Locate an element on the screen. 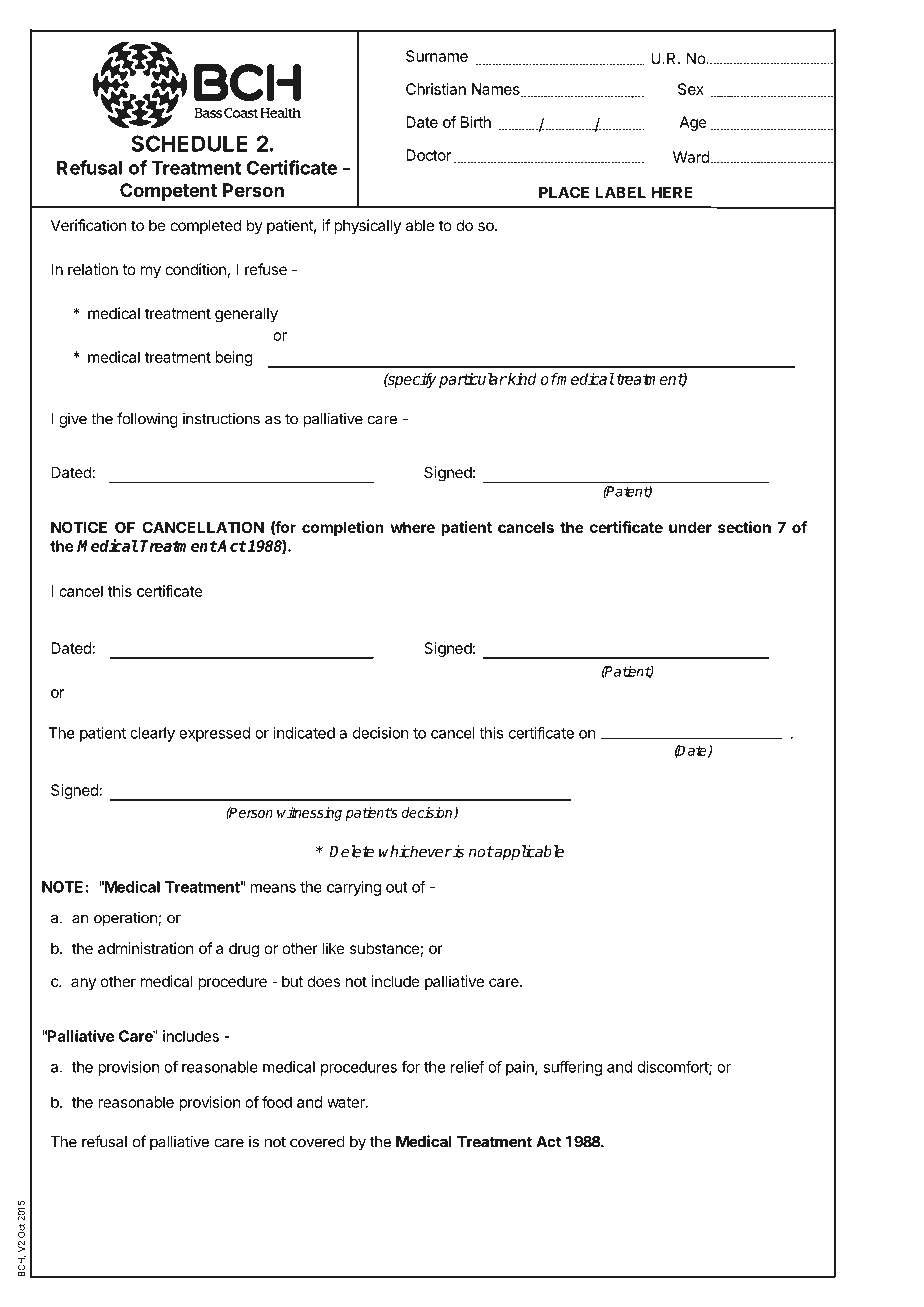  completion is located at coordinates (343, 528).
